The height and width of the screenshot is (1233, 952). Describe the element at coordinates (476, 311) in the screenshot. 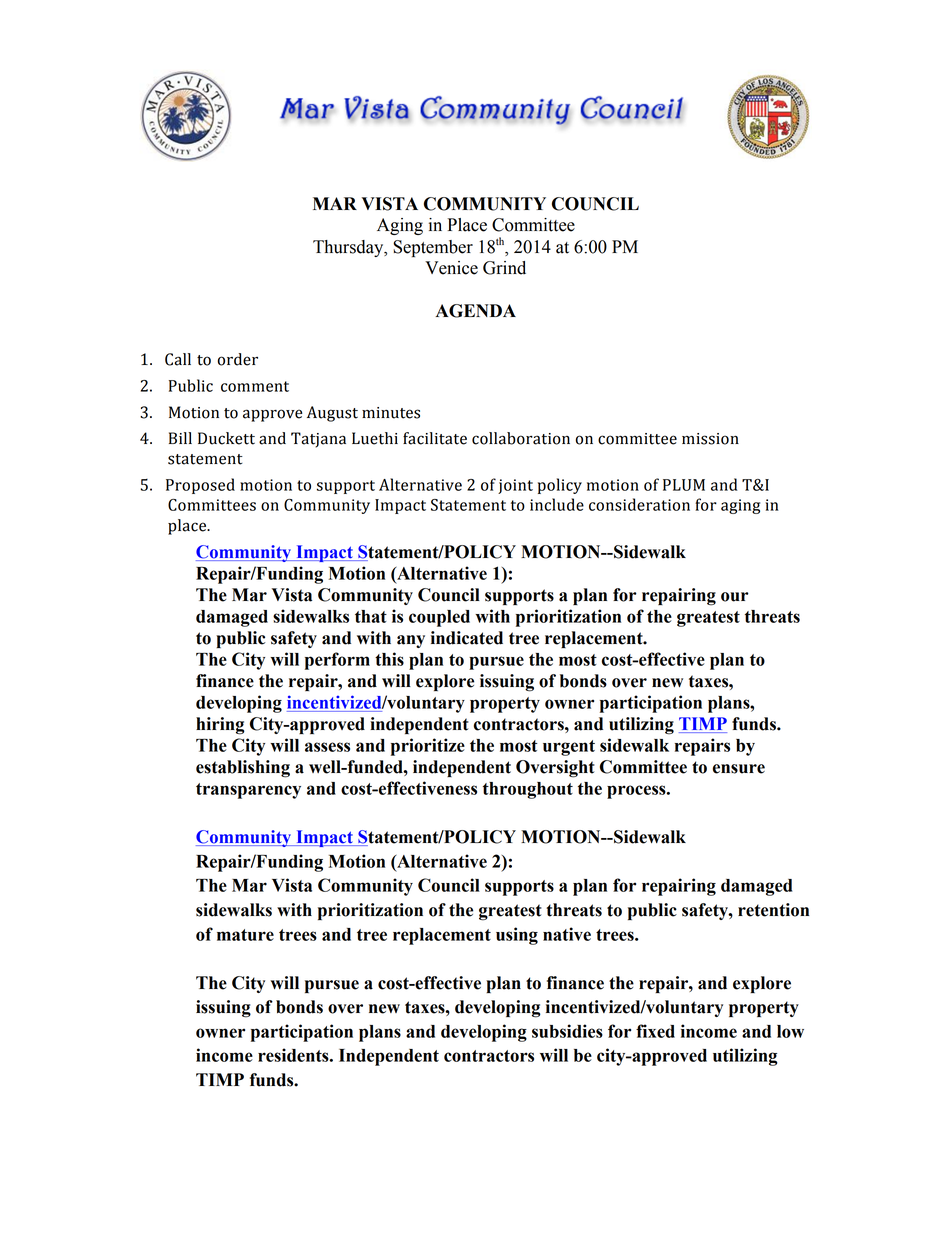

I see `AGENDA` at that location.
